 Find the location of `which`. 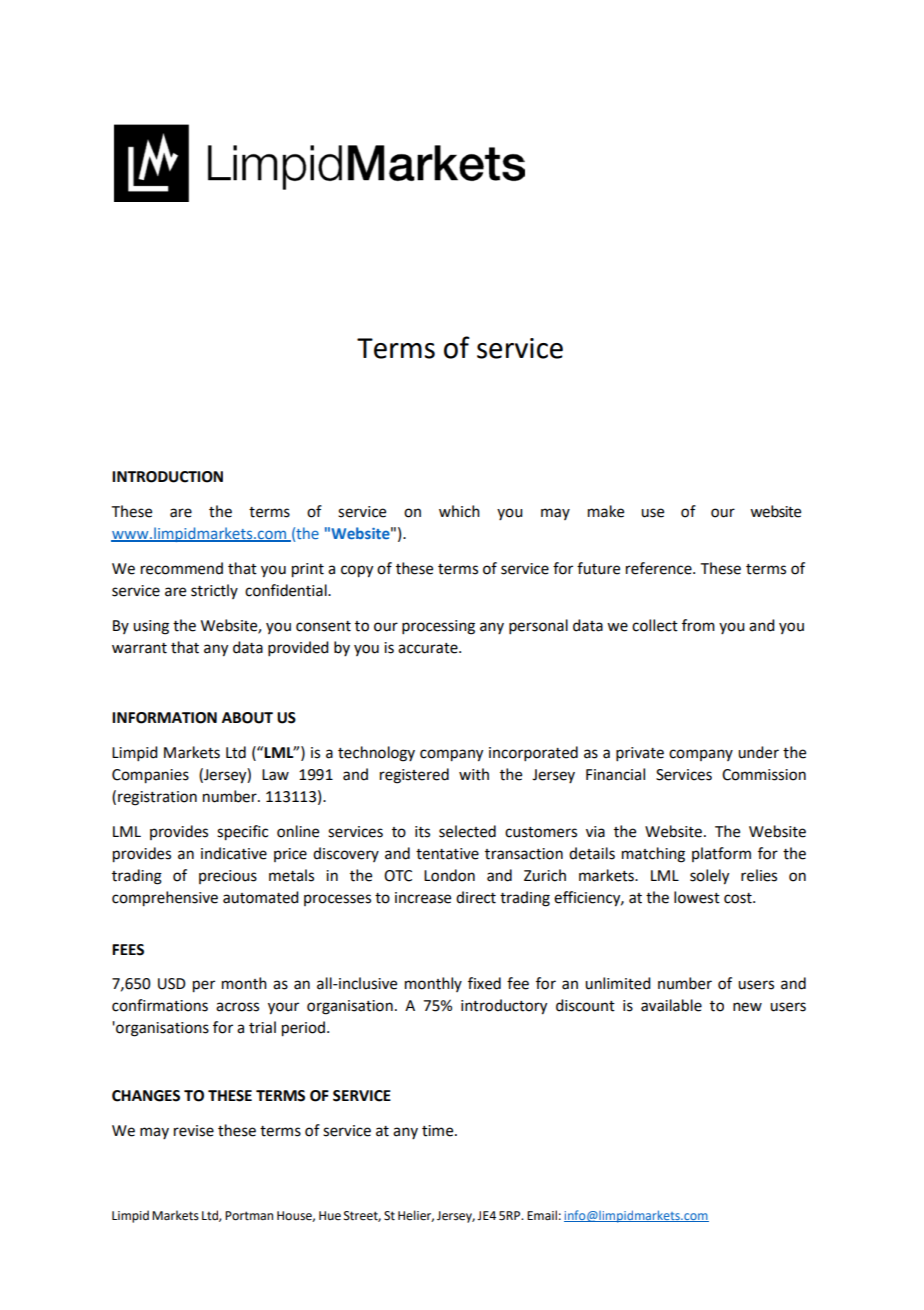

which is located at coordinates (459, 511).
